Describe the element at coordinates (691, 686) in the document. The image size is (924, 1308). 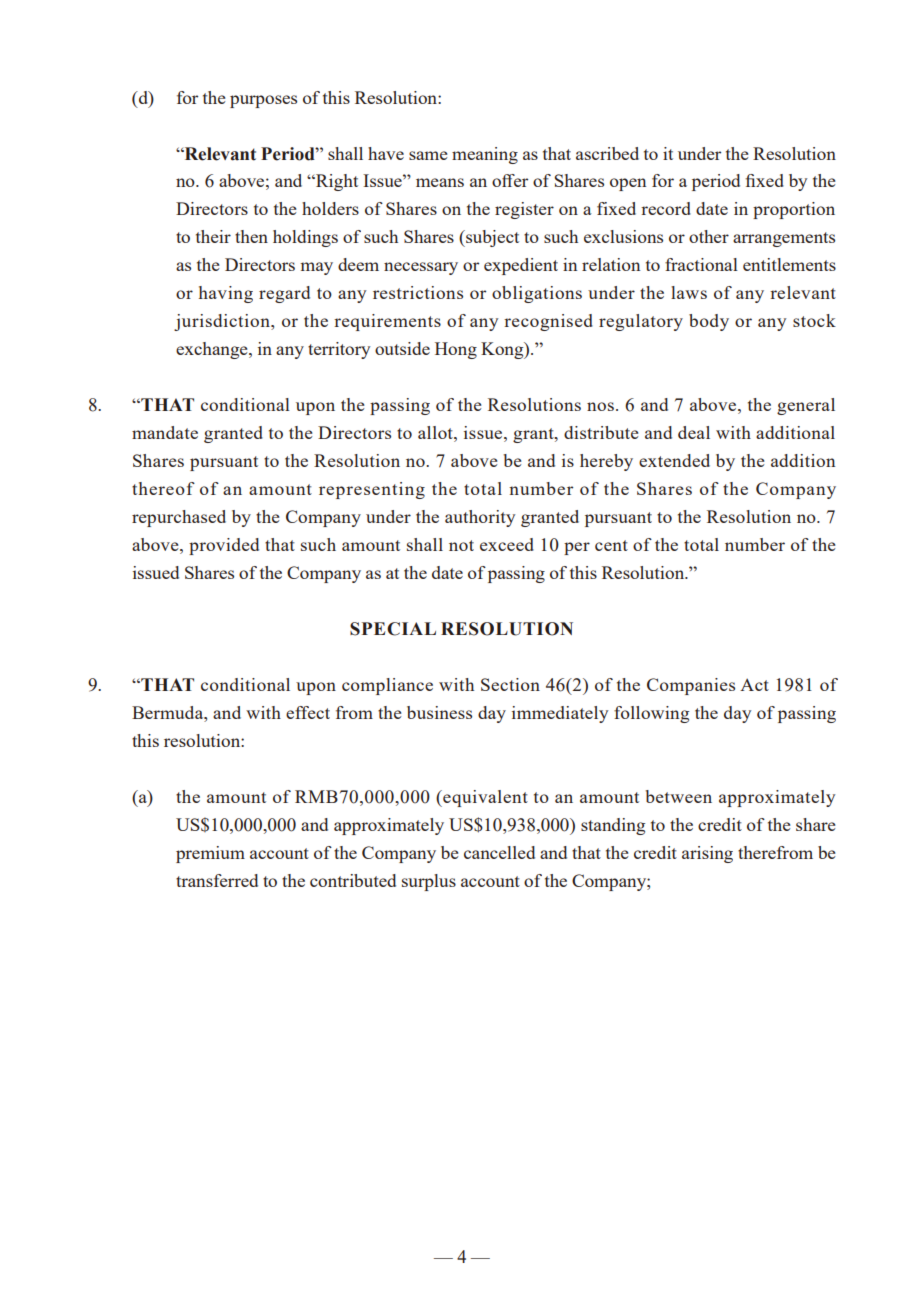
I see `Companies` at that location.
